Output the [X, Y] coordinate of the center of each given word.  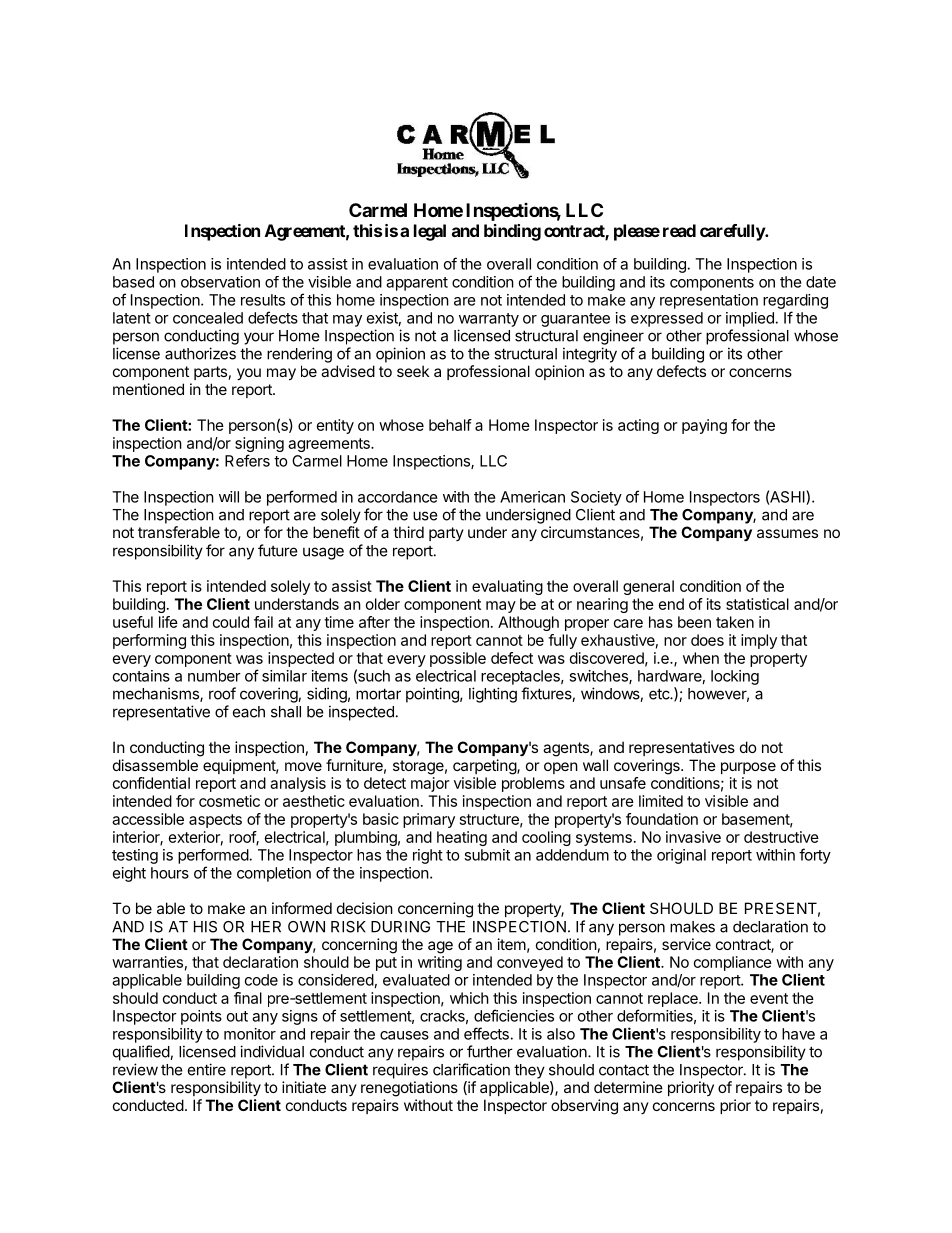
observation [220, 282]
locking [735, 677]
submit [487, 855]
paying [704, 426]
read [679, 230]
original [681, 856]
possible [458, 659]
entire [207, 1069]
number [214, 676]
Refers [247, 460]
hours [170, 873]
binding [512, 232]
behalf [450, 425]
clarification [471, 1069]
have [798, 1034]
